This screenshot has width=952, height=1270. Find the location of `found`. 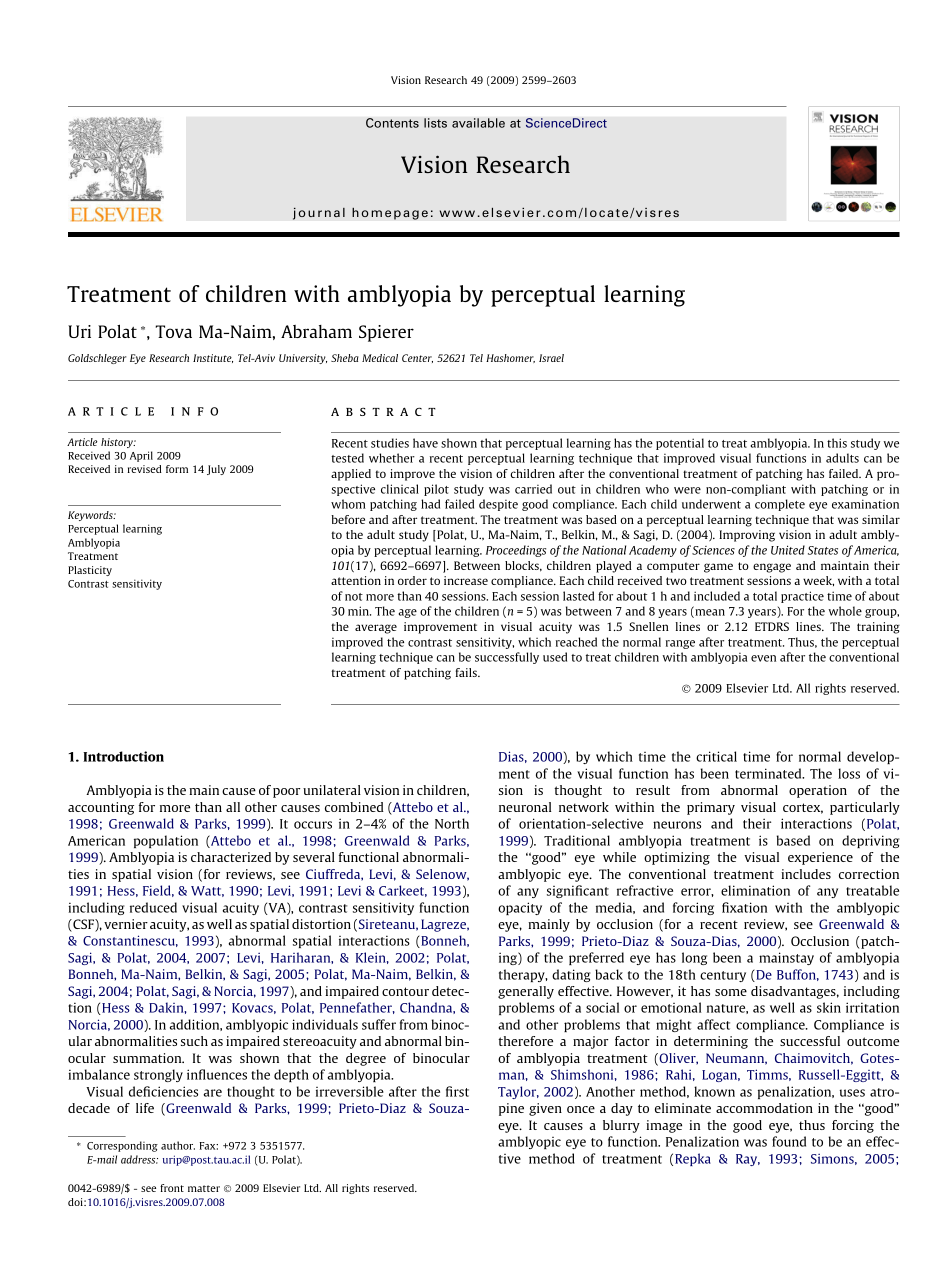

found is located at coordinates (789, 1141).
